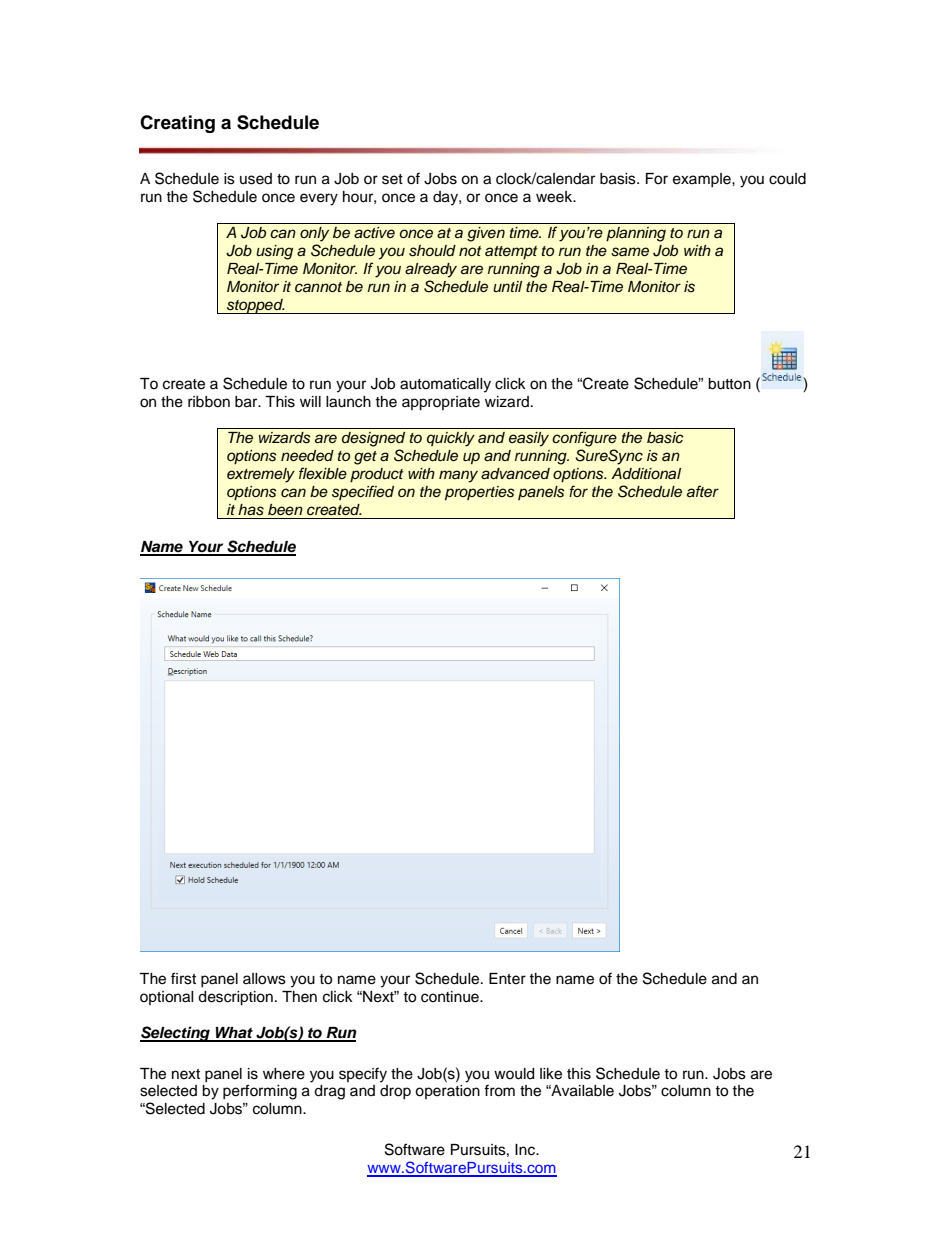 The image size is (952, 1233). I want to click on set, so click(392, 179).
